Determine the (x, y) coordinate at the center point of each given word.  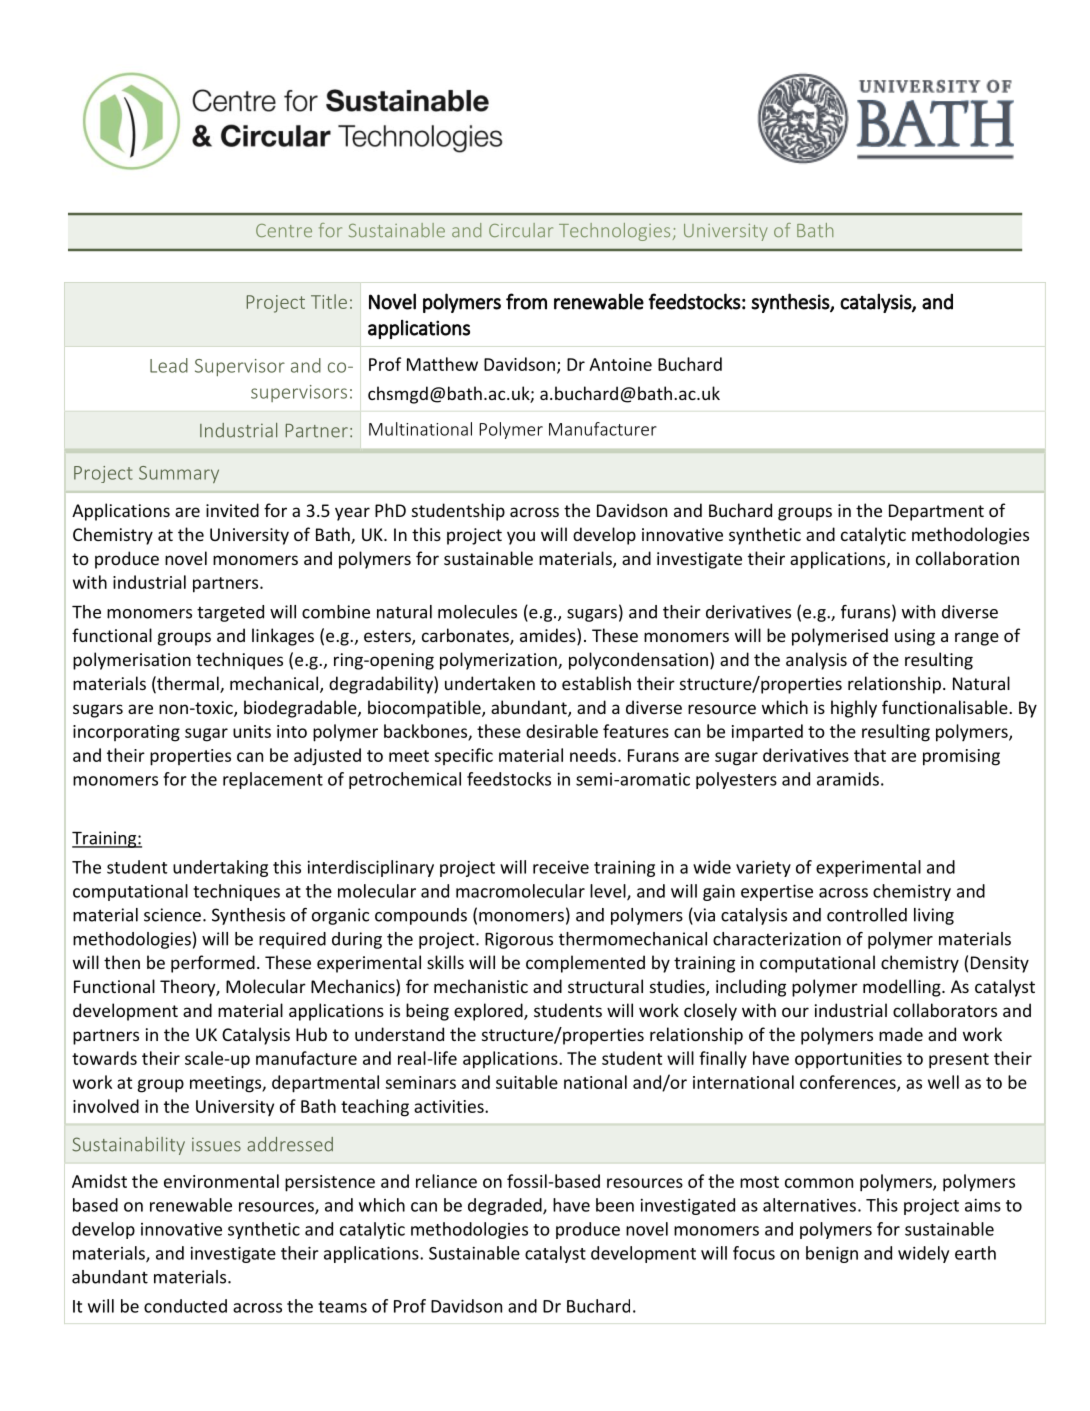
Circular (521, 230)
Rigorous (519, 940)
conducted (185, 1306)
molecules (477, 612)
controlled (867, 915)
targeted (230, 613)
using (915, 637)
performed (213, 964)
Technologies (614, 232)
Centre (284, 230)
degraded (506, 1206)
